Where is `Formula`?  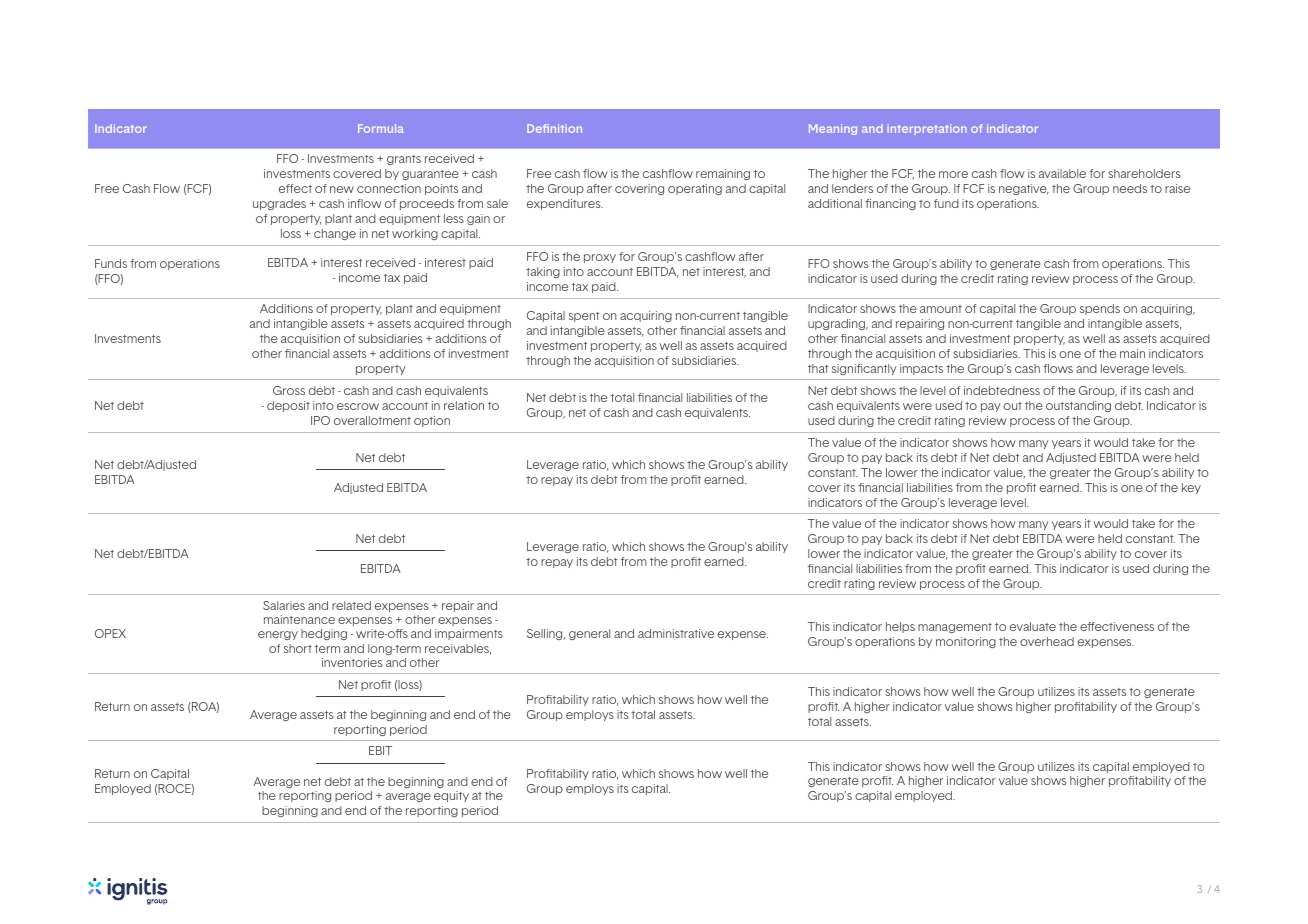 Formula is located at coordinates (380, 128).
